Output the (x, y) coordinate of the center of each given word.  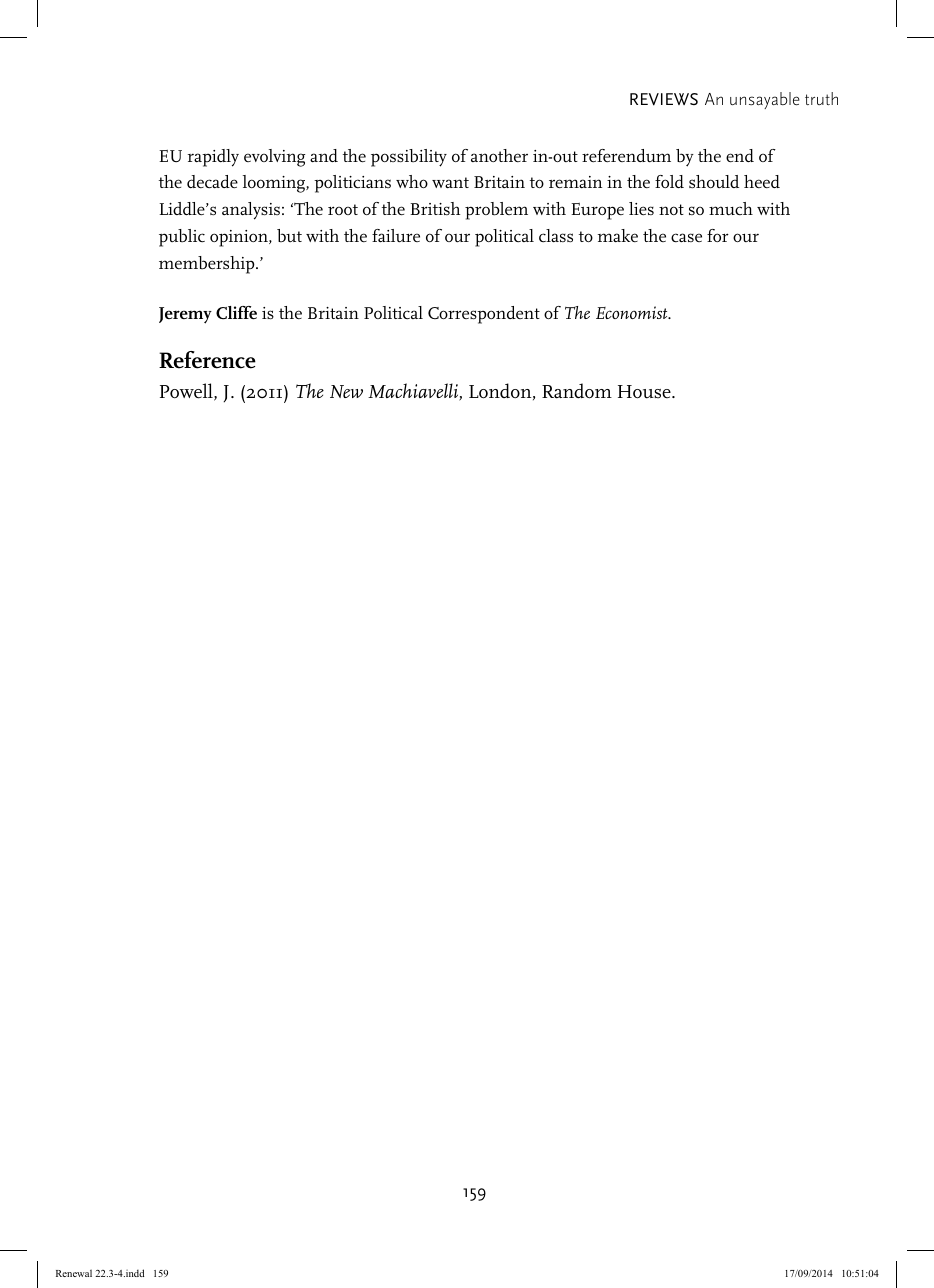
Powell (187, 392)
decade (212, 181)
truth (821, 98)
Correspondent (484, 315)
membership (208, 265)
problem (496, 211)
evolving (274, 158)
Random (577, 391)
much (731, 209)
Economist (633, 312)
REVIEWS (664, 99)
